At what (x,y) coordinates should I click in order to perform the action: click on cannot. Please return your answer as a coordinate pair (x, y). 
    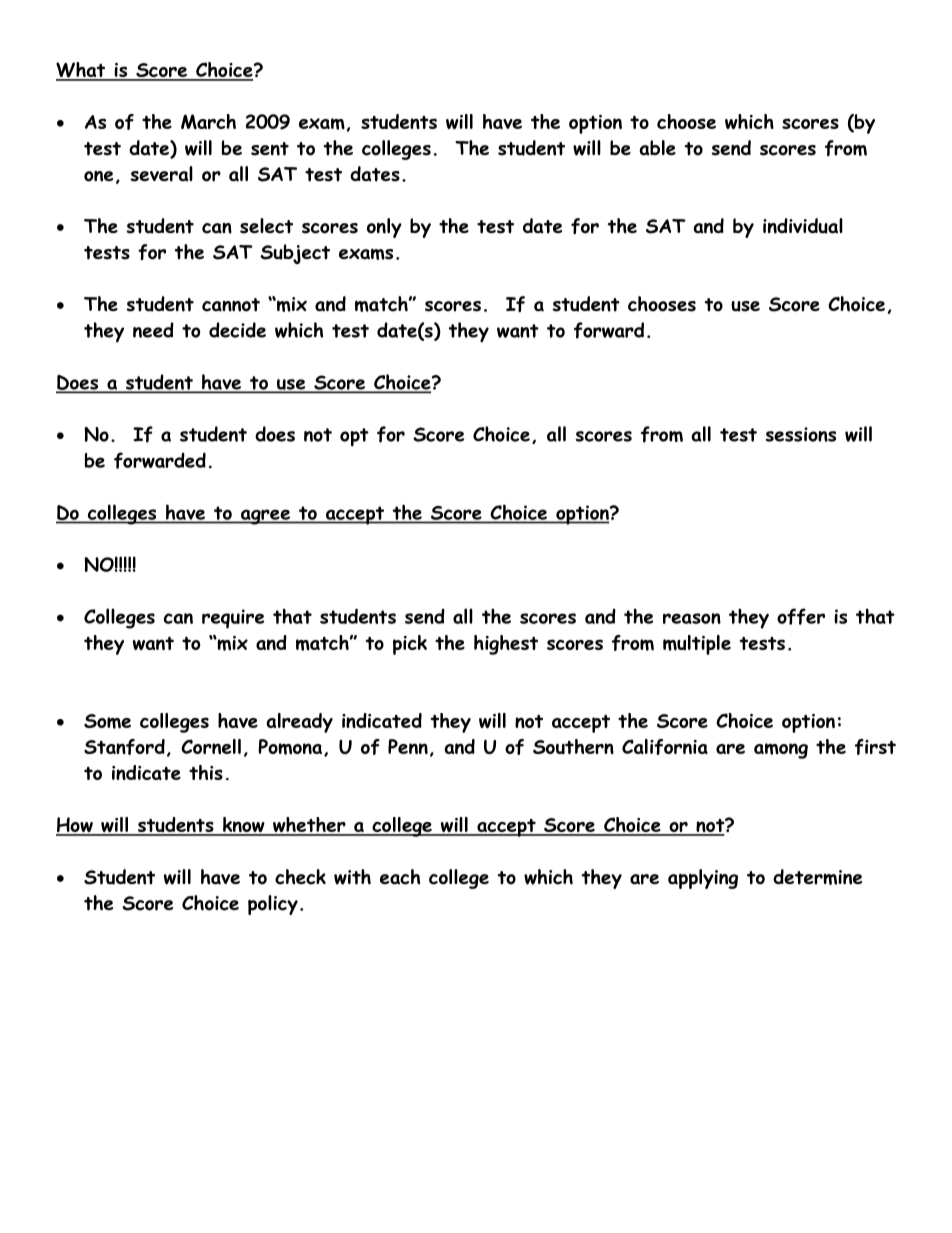
    Looking at the image, I should click on (231, 305).
